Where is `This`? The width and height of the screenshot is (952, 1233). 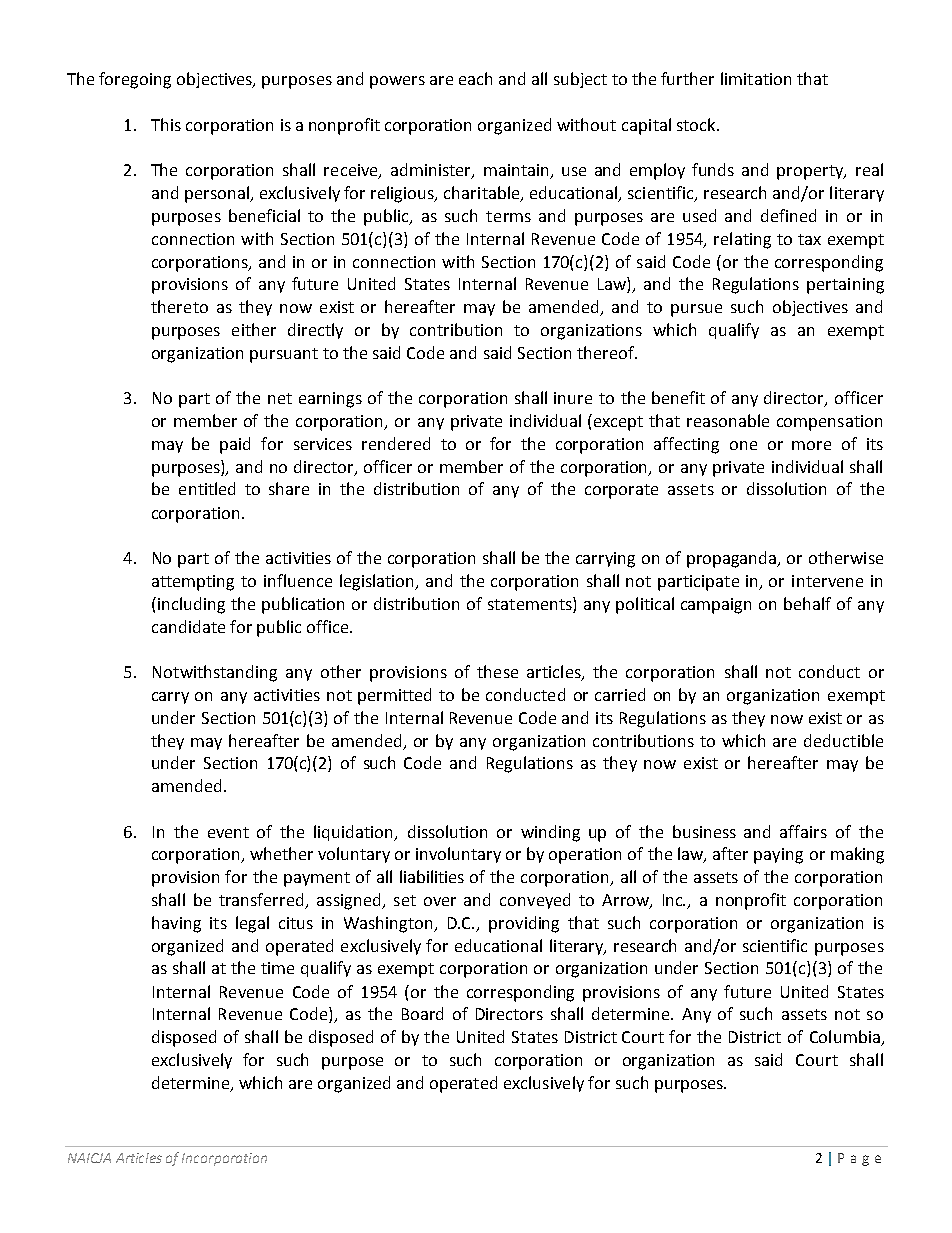
This is located at coordinates (166, 124).
